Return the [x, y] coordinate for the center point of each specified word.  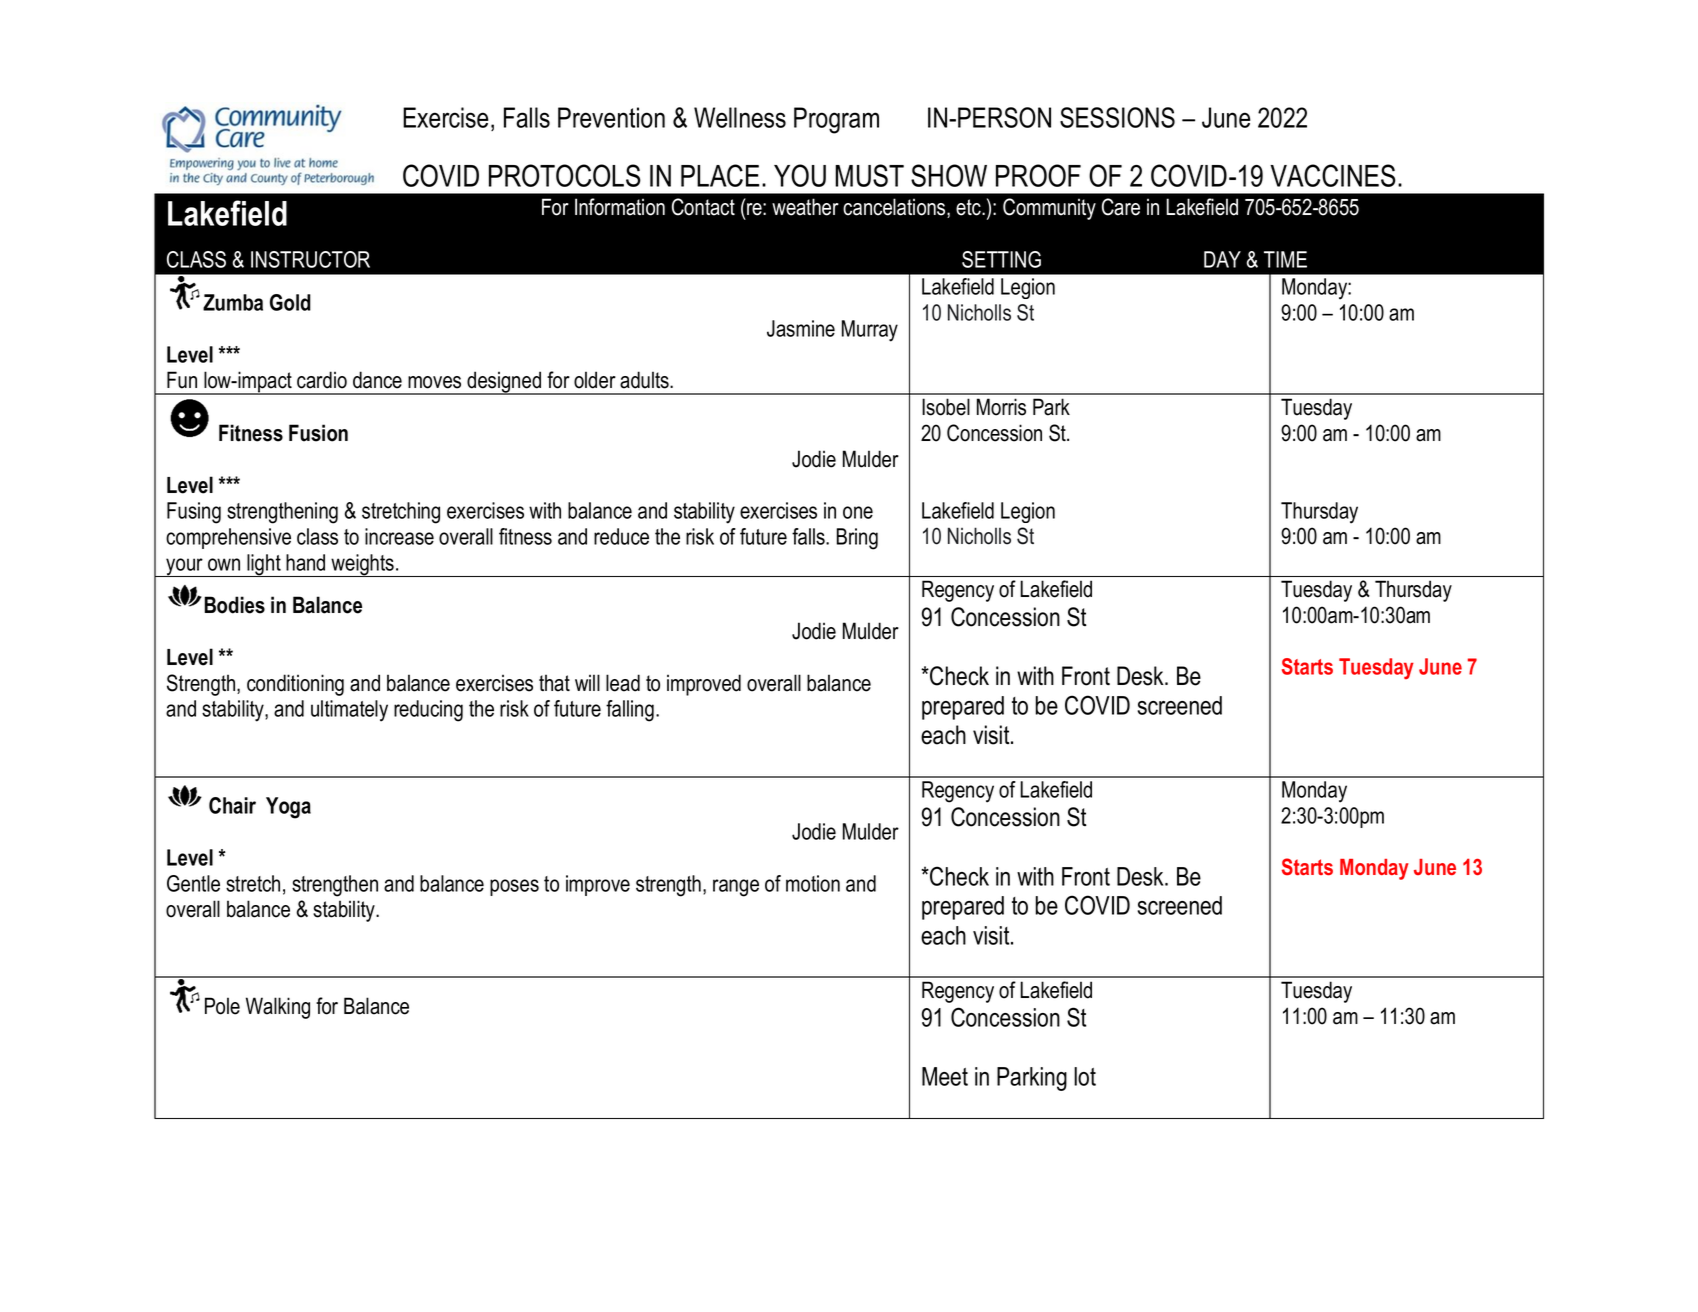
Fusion [318, 433]
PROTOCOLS [565, 175]
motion [813, 883]
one [858, 512]
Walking [278, 1008]
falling [630, 711]
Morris [1001, 407]
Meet [945, 1076]
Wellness [740, 117]
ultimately [349, 711]
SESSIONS [1117, 117]
